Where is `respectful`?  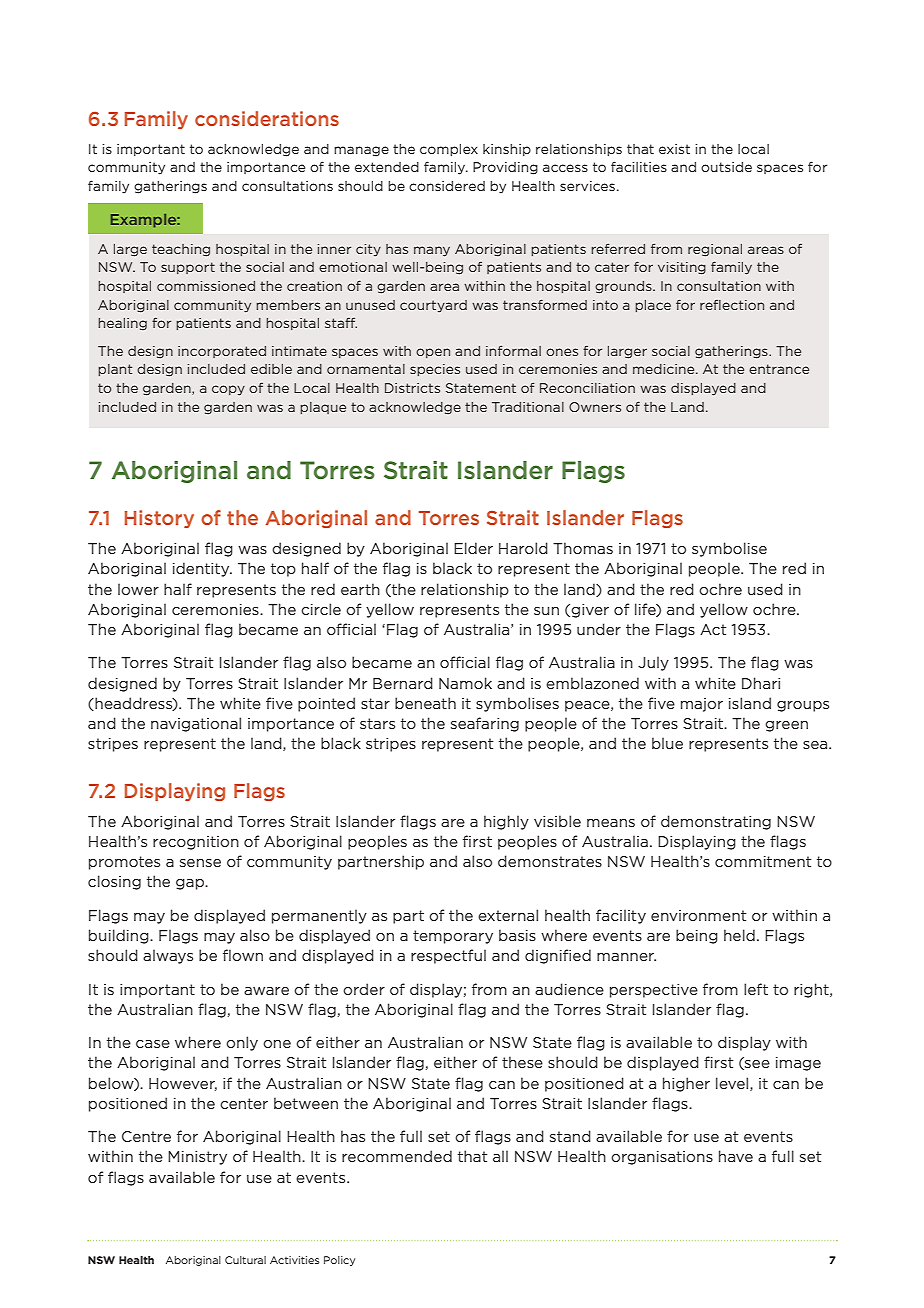
respectful is located at coordinates (448, 956).
